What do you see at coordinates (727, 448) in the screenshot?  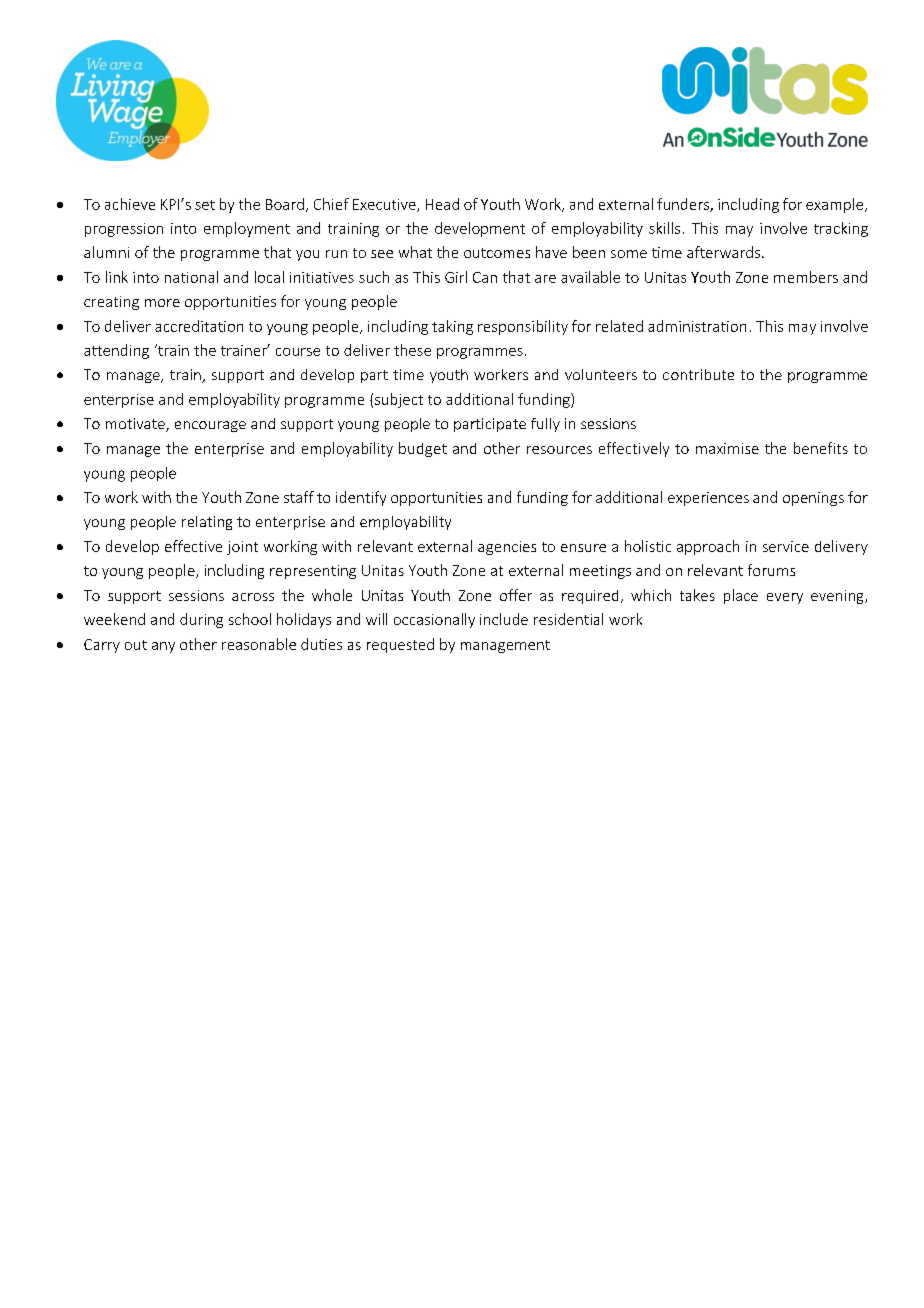 I see `maximise` at bounding box center [727, 448].
